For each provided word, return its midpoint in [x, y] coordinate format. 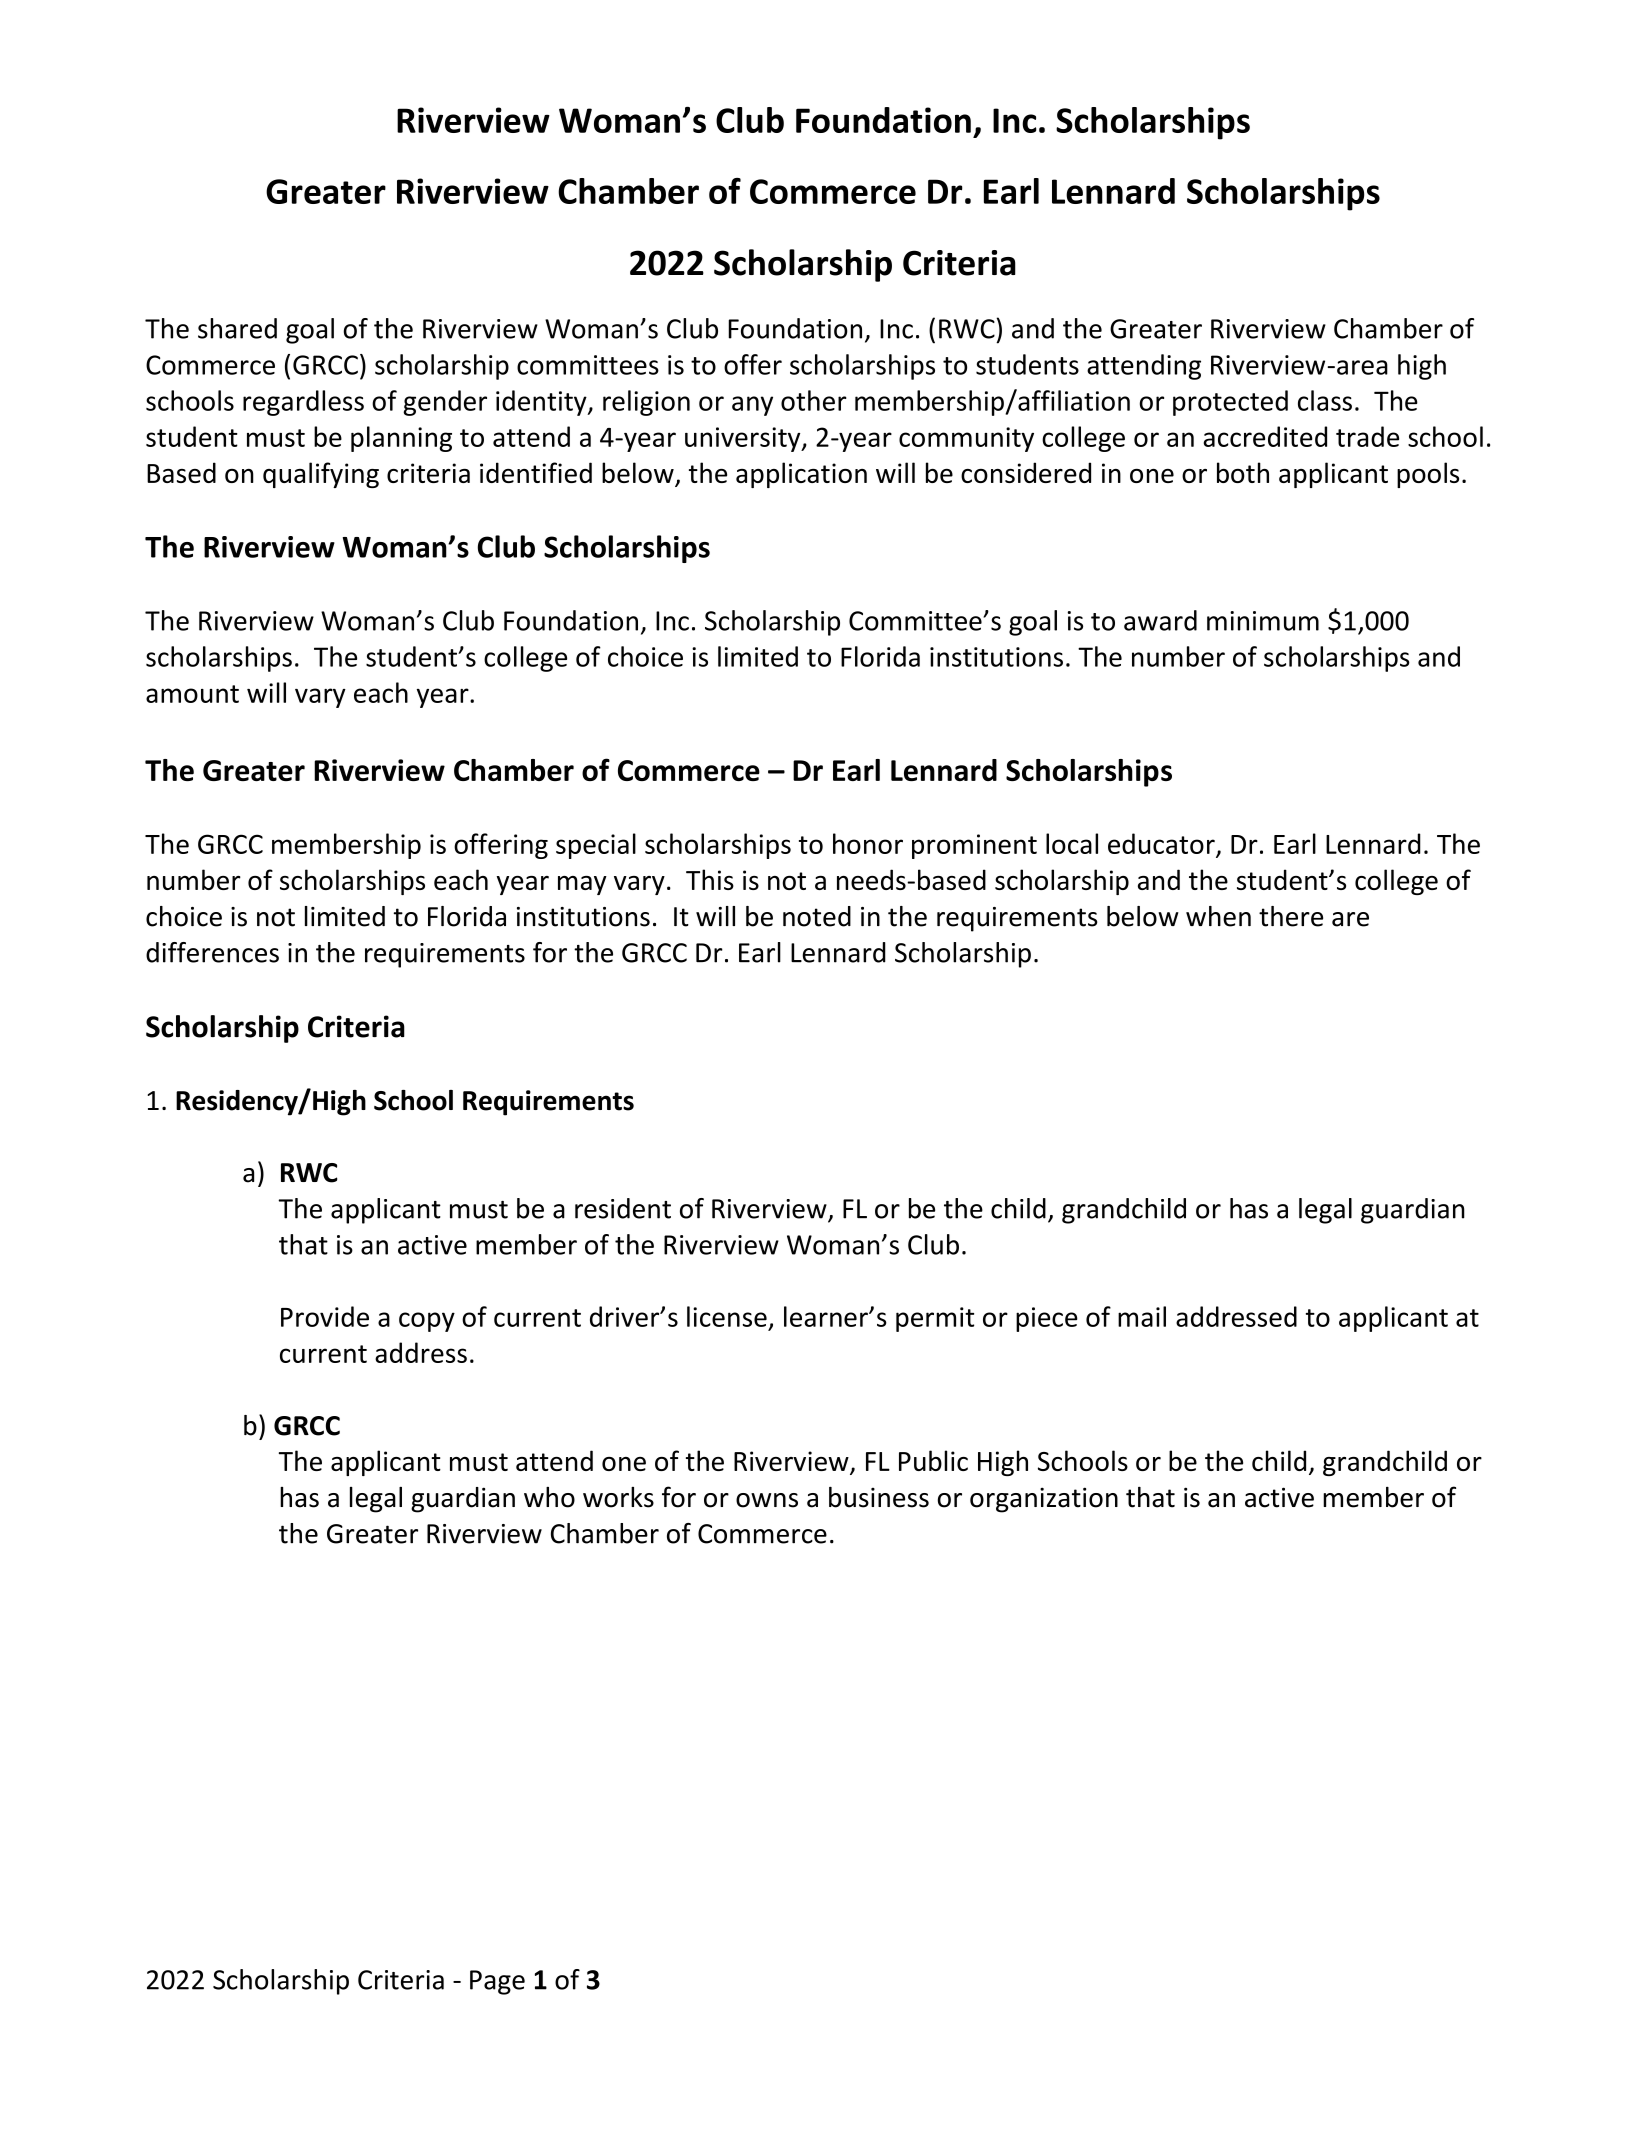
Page [497, 1982]
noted [817, 916]
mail [1142, 1316]
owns [767, 1500]
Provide [325, 1316]
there [1291, 916]
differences [212, 952]
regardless [303, 403]
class [1325, 400]
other [814, 400]
